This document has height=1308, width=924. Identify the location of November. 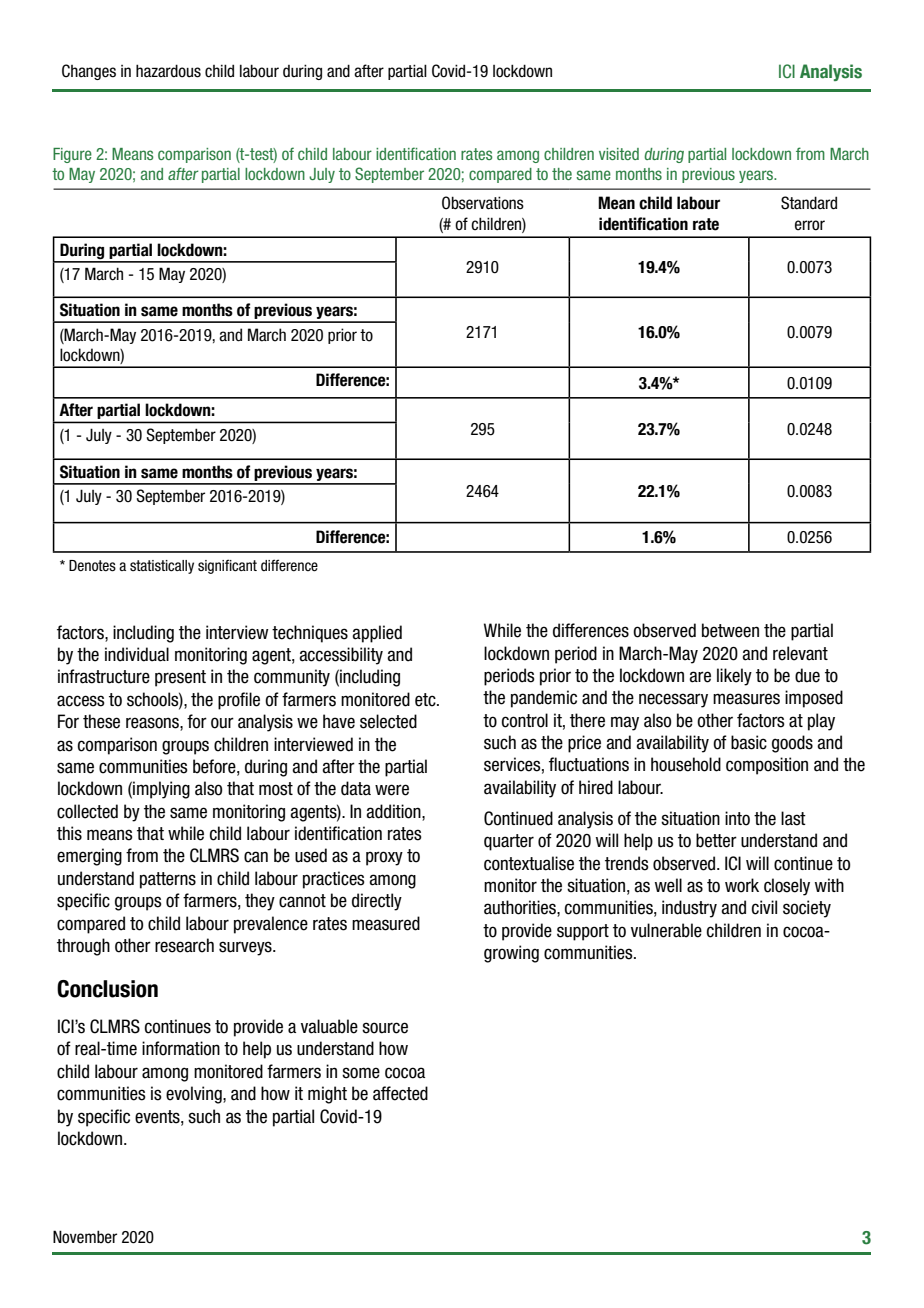
(85, 1237).
